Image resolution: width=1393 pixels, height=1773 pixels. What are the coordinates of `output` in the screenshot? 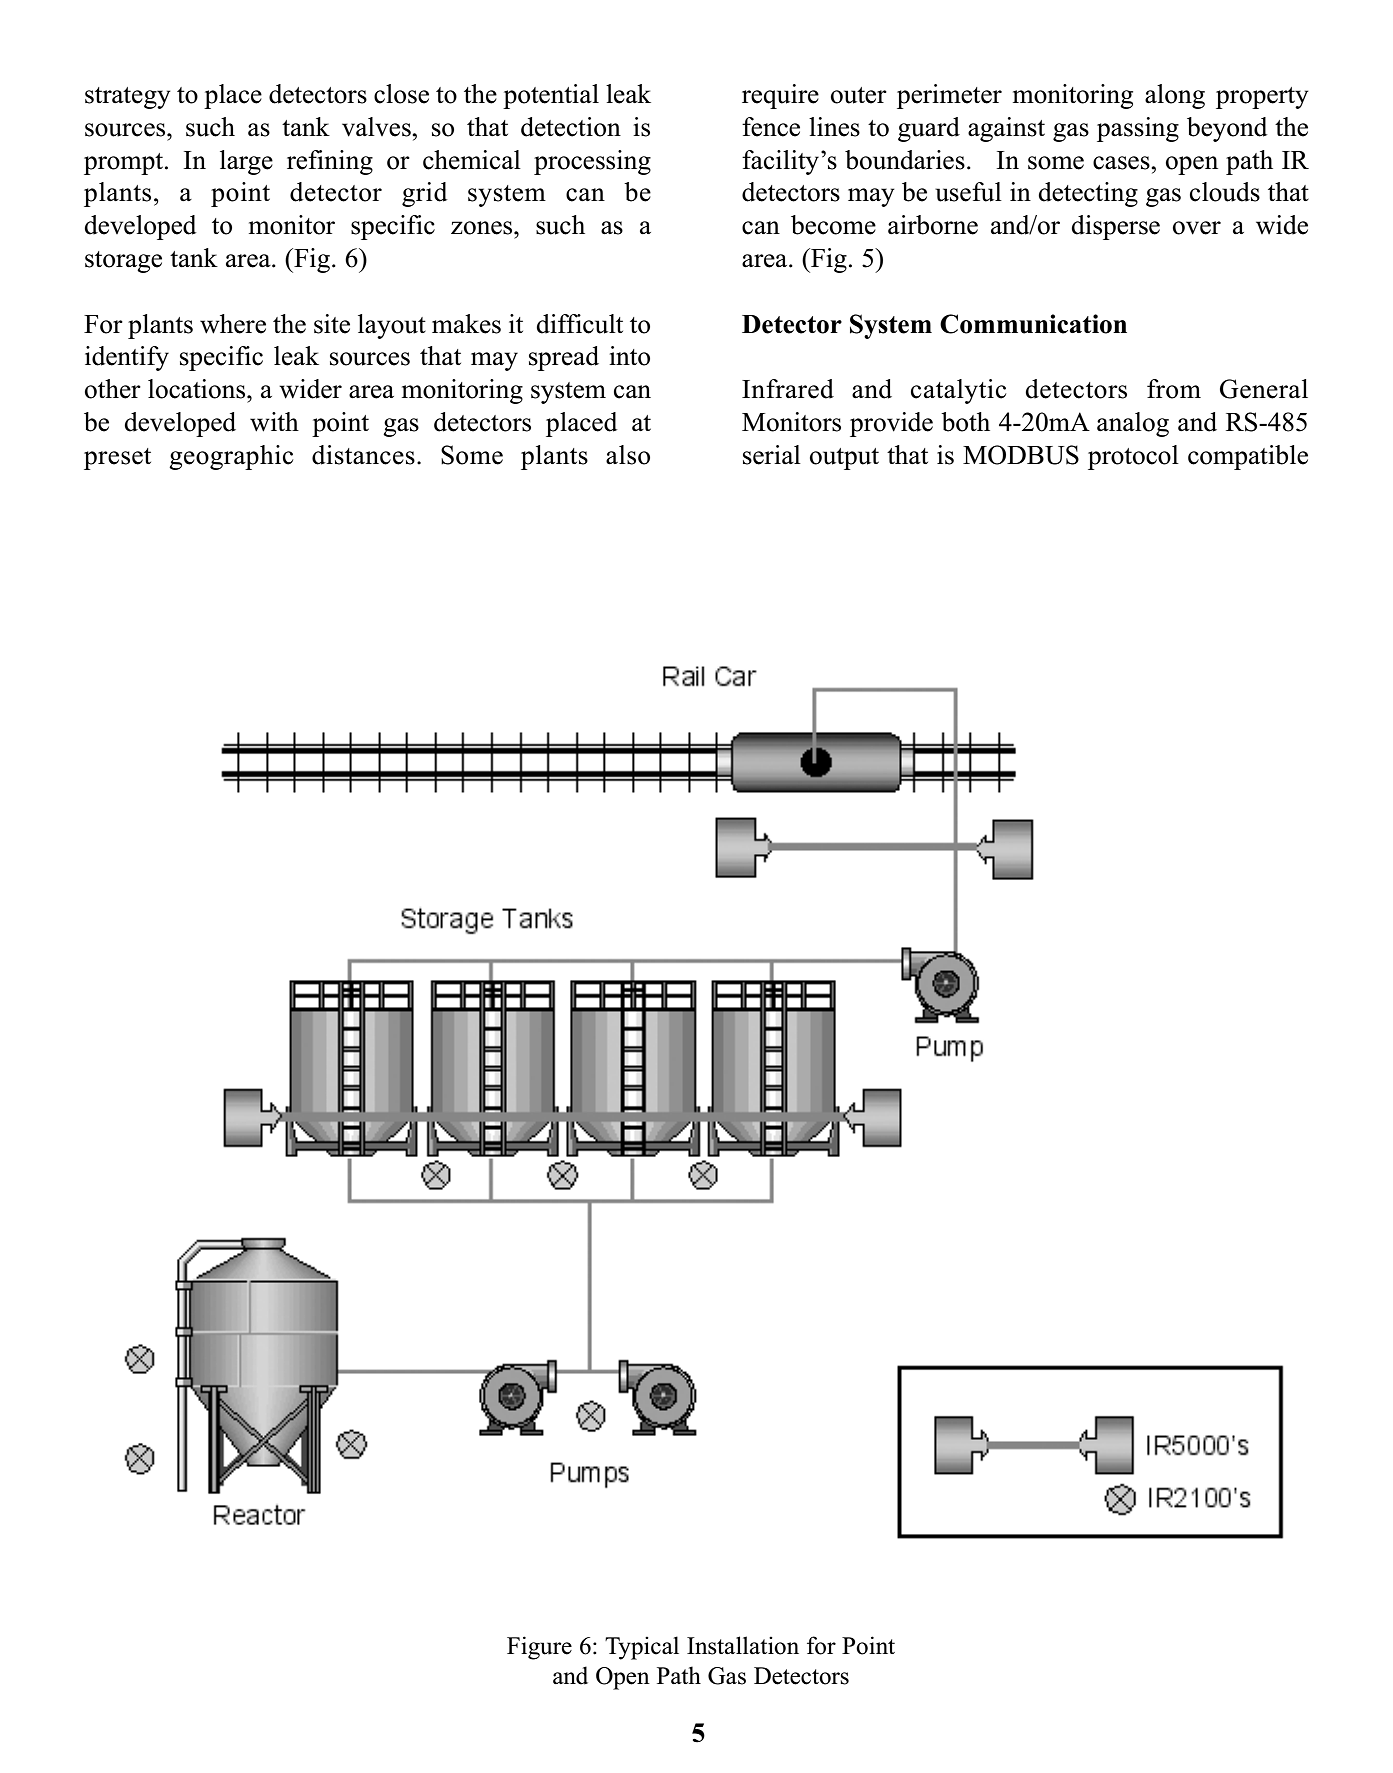 It's located at (844, 459).
